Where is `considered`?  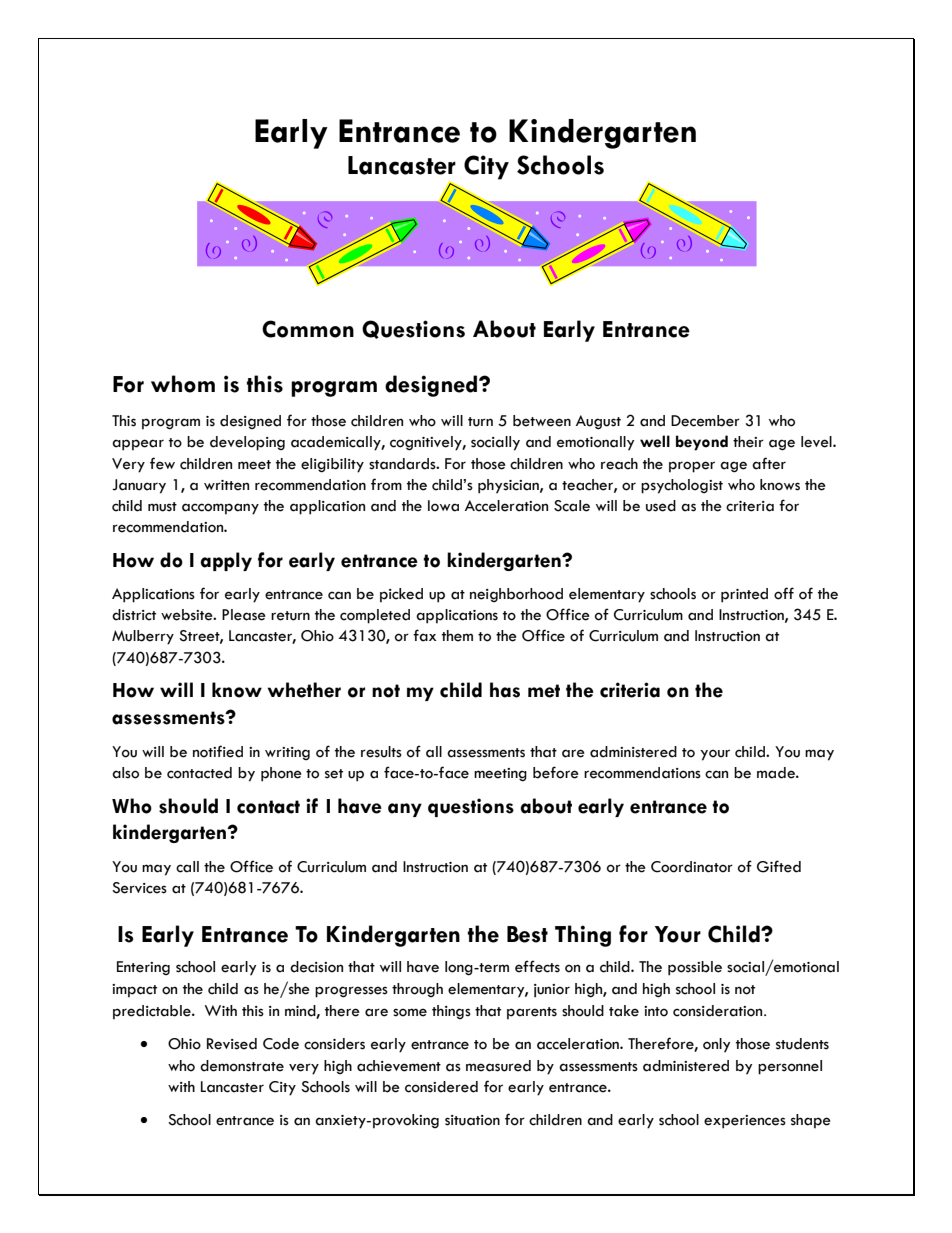
considered is located at coordinates (441, 1087).
